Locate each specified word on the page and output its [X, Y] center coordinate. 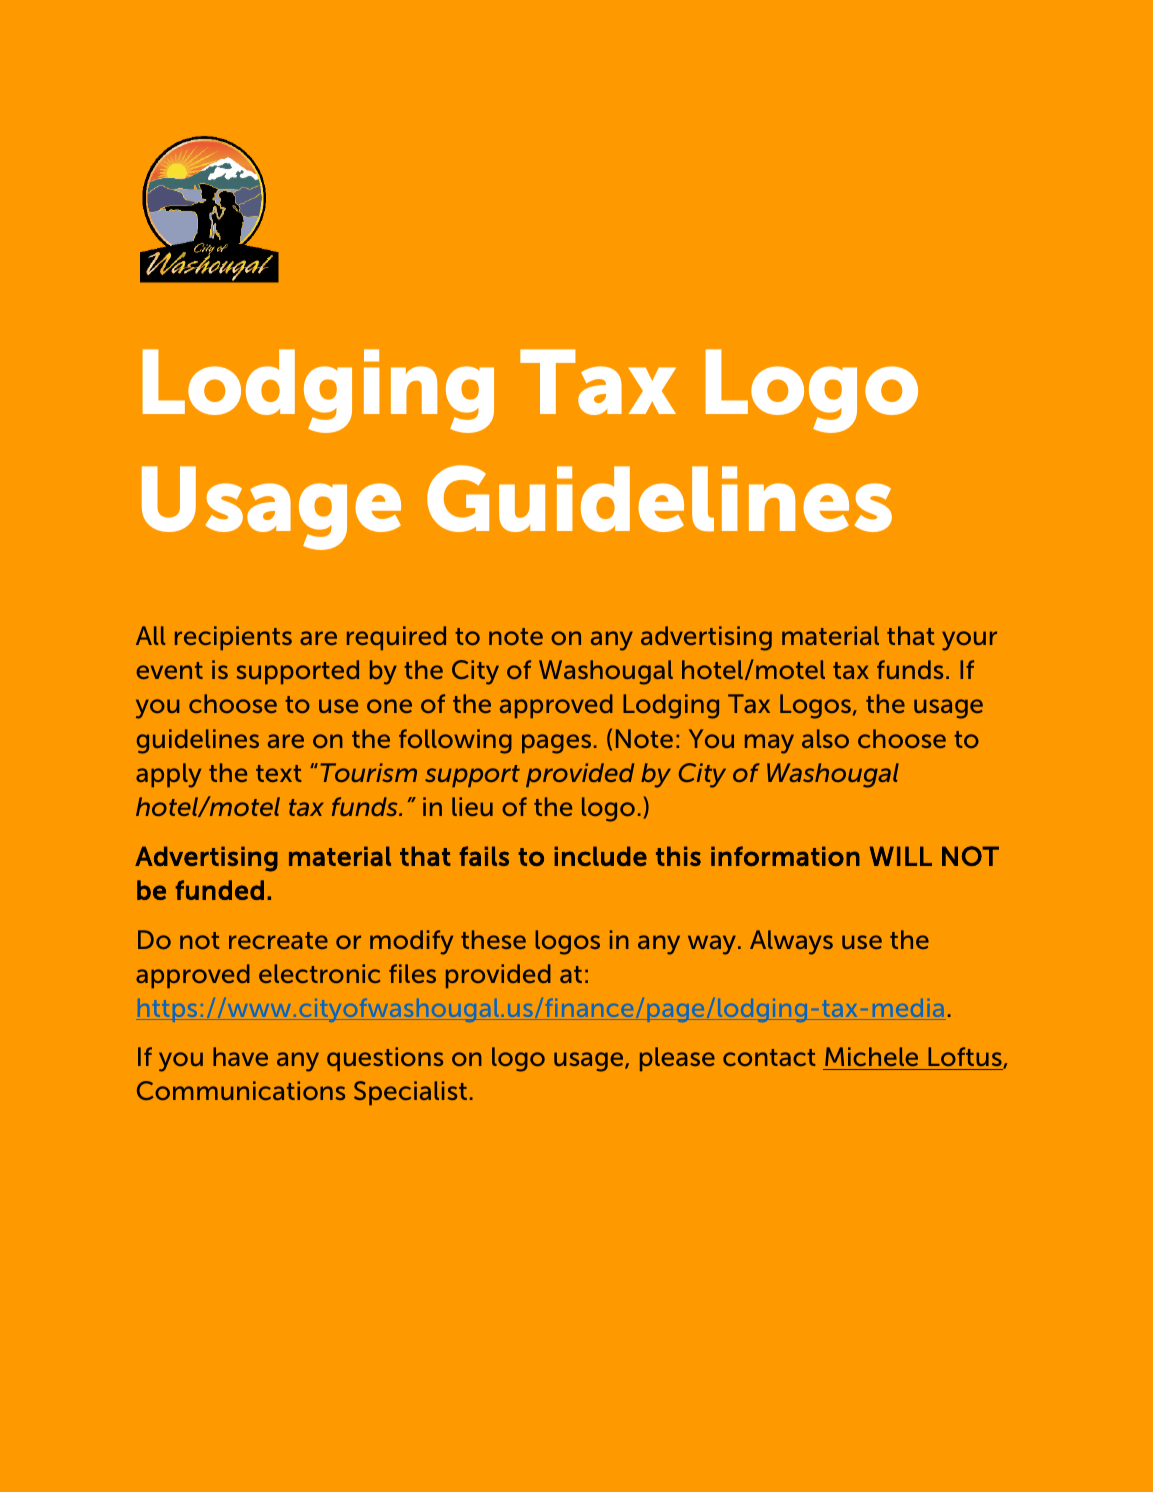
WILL [901, 856]
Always [791, 942]
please [677, 1059]
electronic [319, 973]
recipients [233, 638]
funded [220, 890]
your [969, 641]
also [825, 738]
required [396, 638]
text [278, 773]
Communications [241, 1090]
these [493, 939]
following [455, 741]
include [600, 856]
